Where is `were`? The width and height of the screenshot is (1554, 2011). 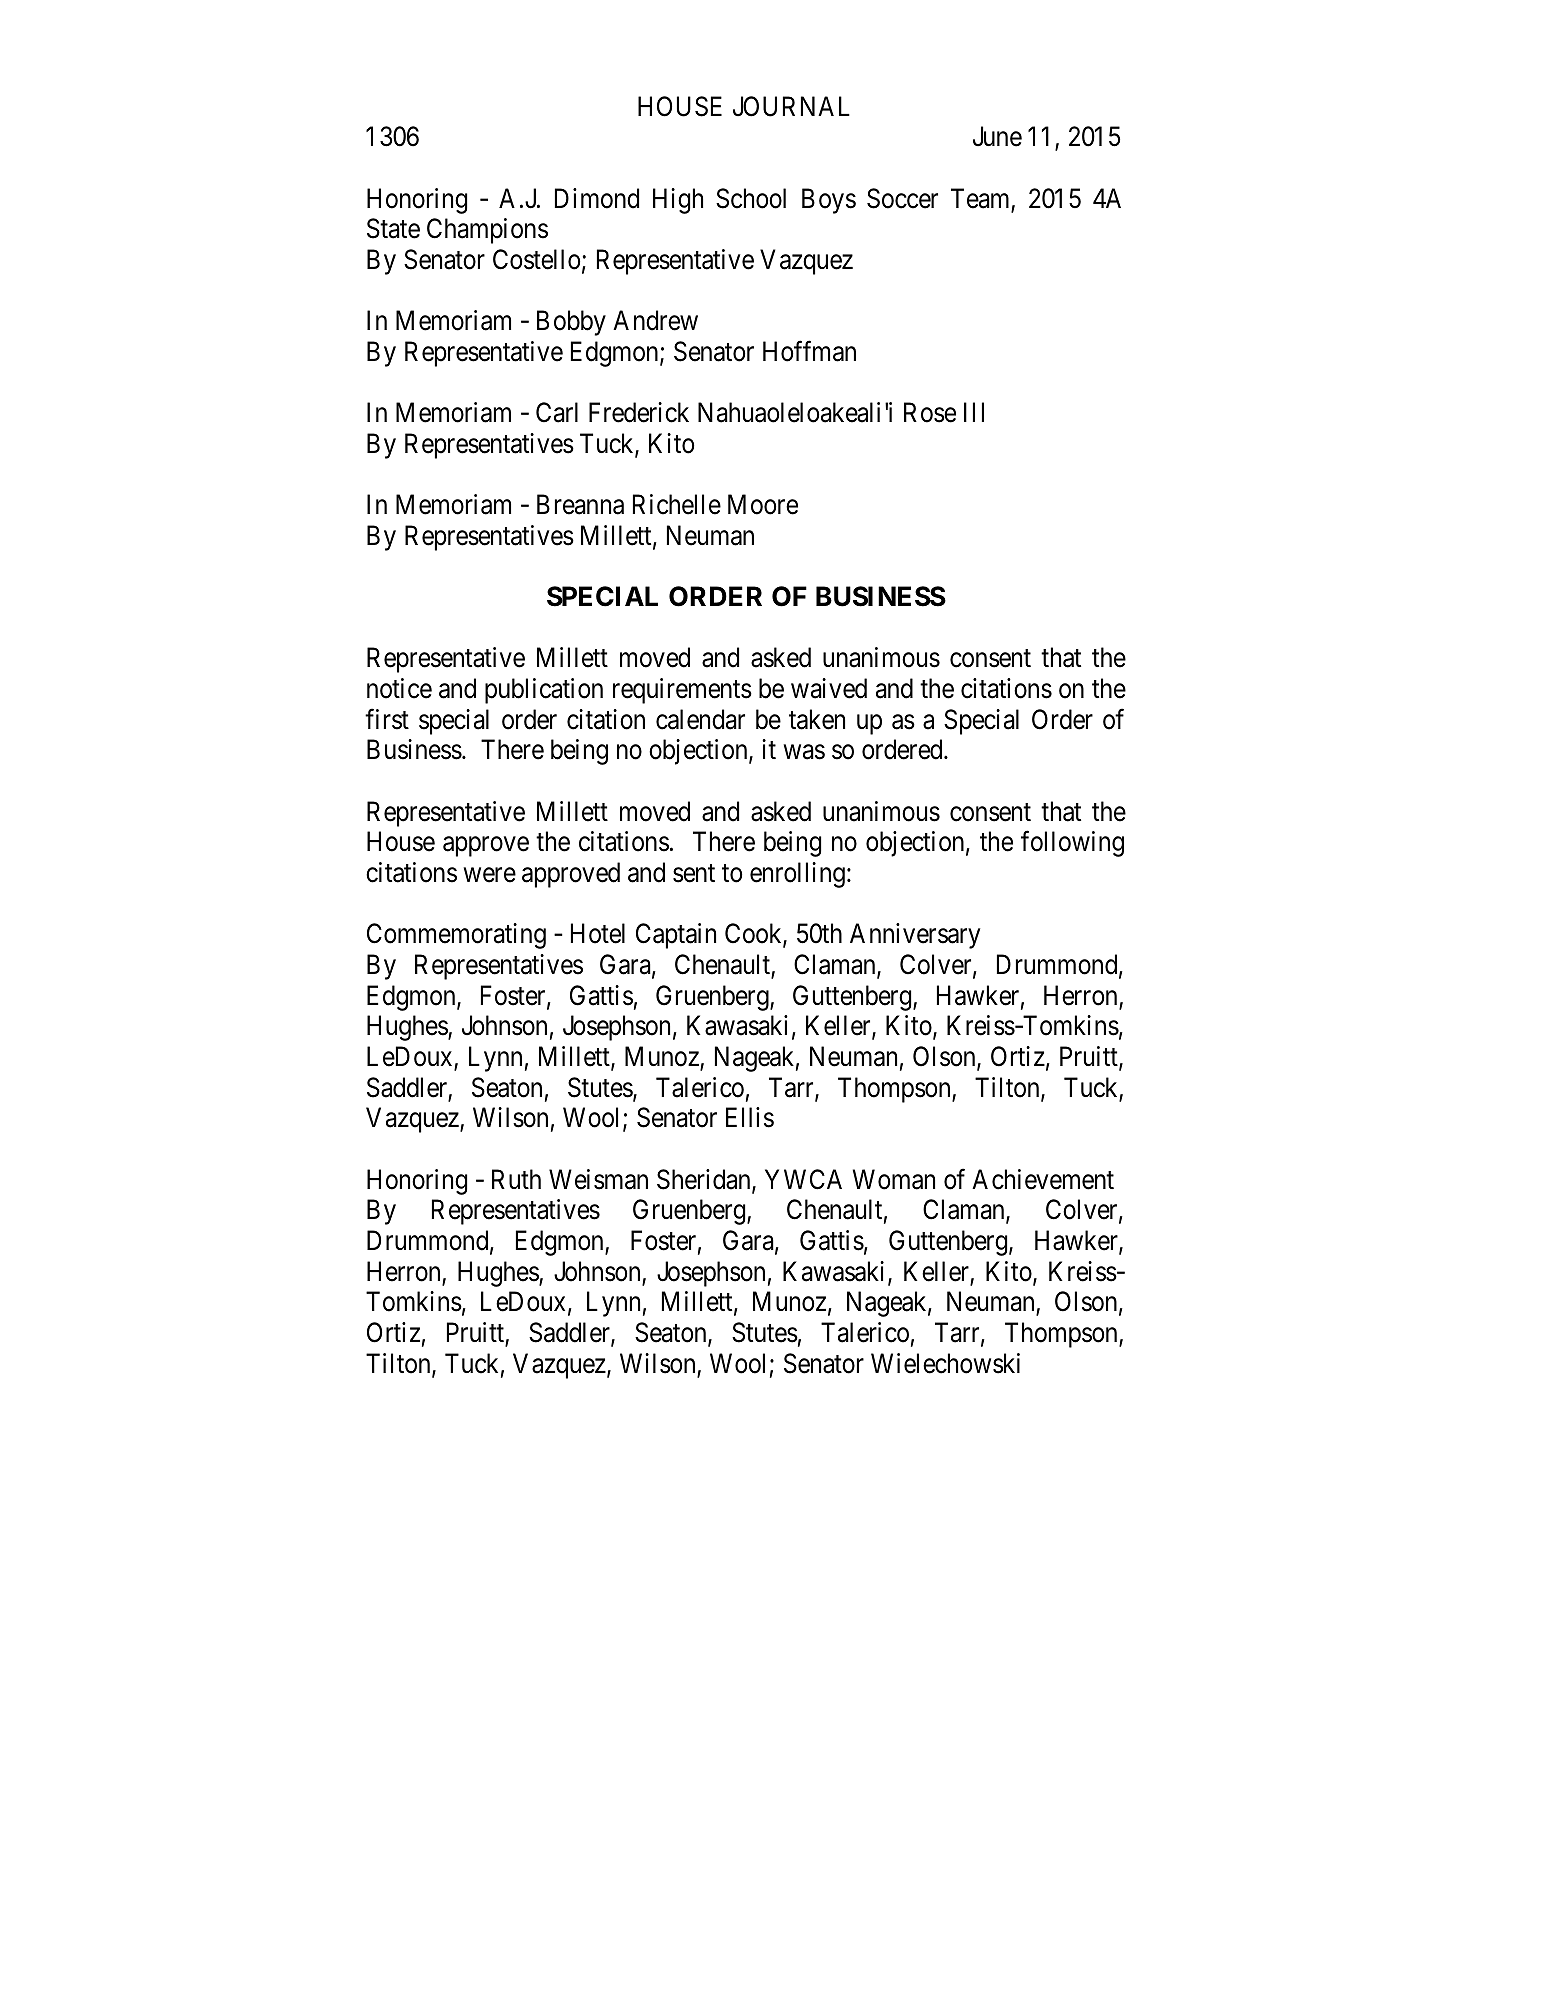 were is located at coordinates (490, 875).
